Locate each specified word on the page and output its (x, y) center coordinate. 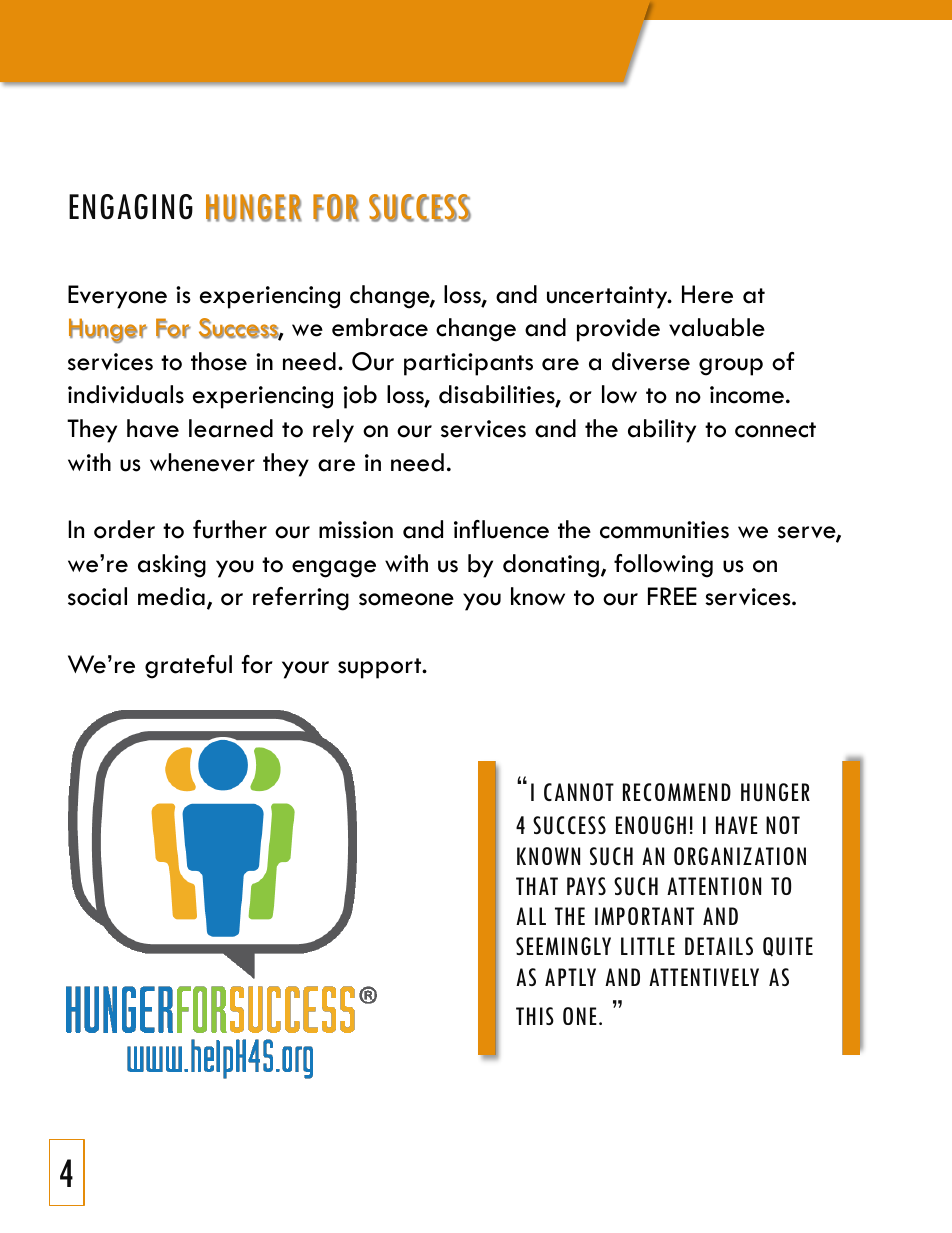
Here (707, 294)
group (731, 367)
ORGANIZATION (740, 856)
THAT (537, 886)
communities (664, 530)
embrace (380, 327)
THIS (535, 1016)
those (219, 361)
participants (468, 364)
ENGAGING (131, 207)
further (230, 529)
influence (501, 529)
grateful (188, 667)
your (305, 670)
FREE (672, 596)
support (381, 668)
